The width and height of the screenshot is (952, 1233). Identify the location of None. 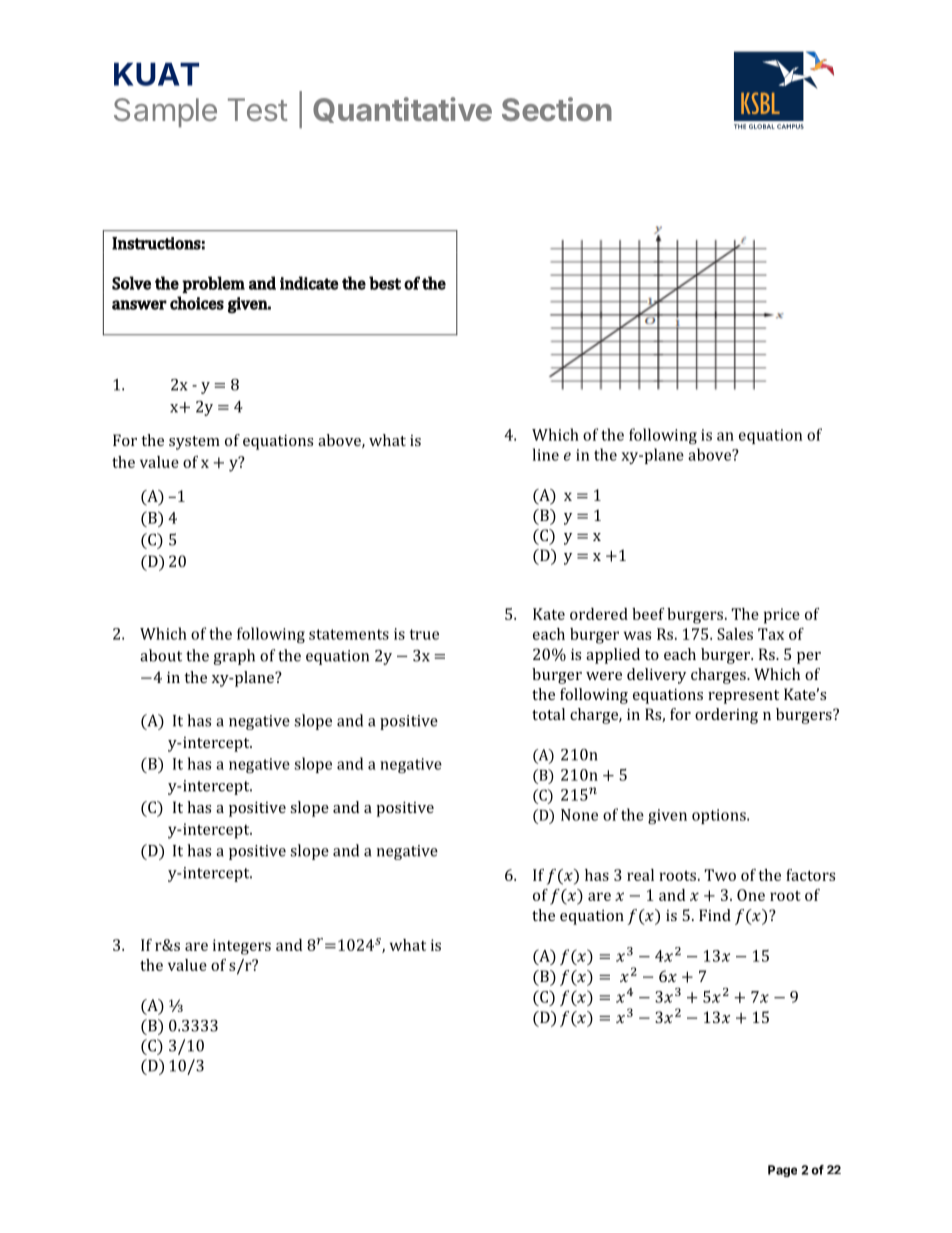
(579, 815).
